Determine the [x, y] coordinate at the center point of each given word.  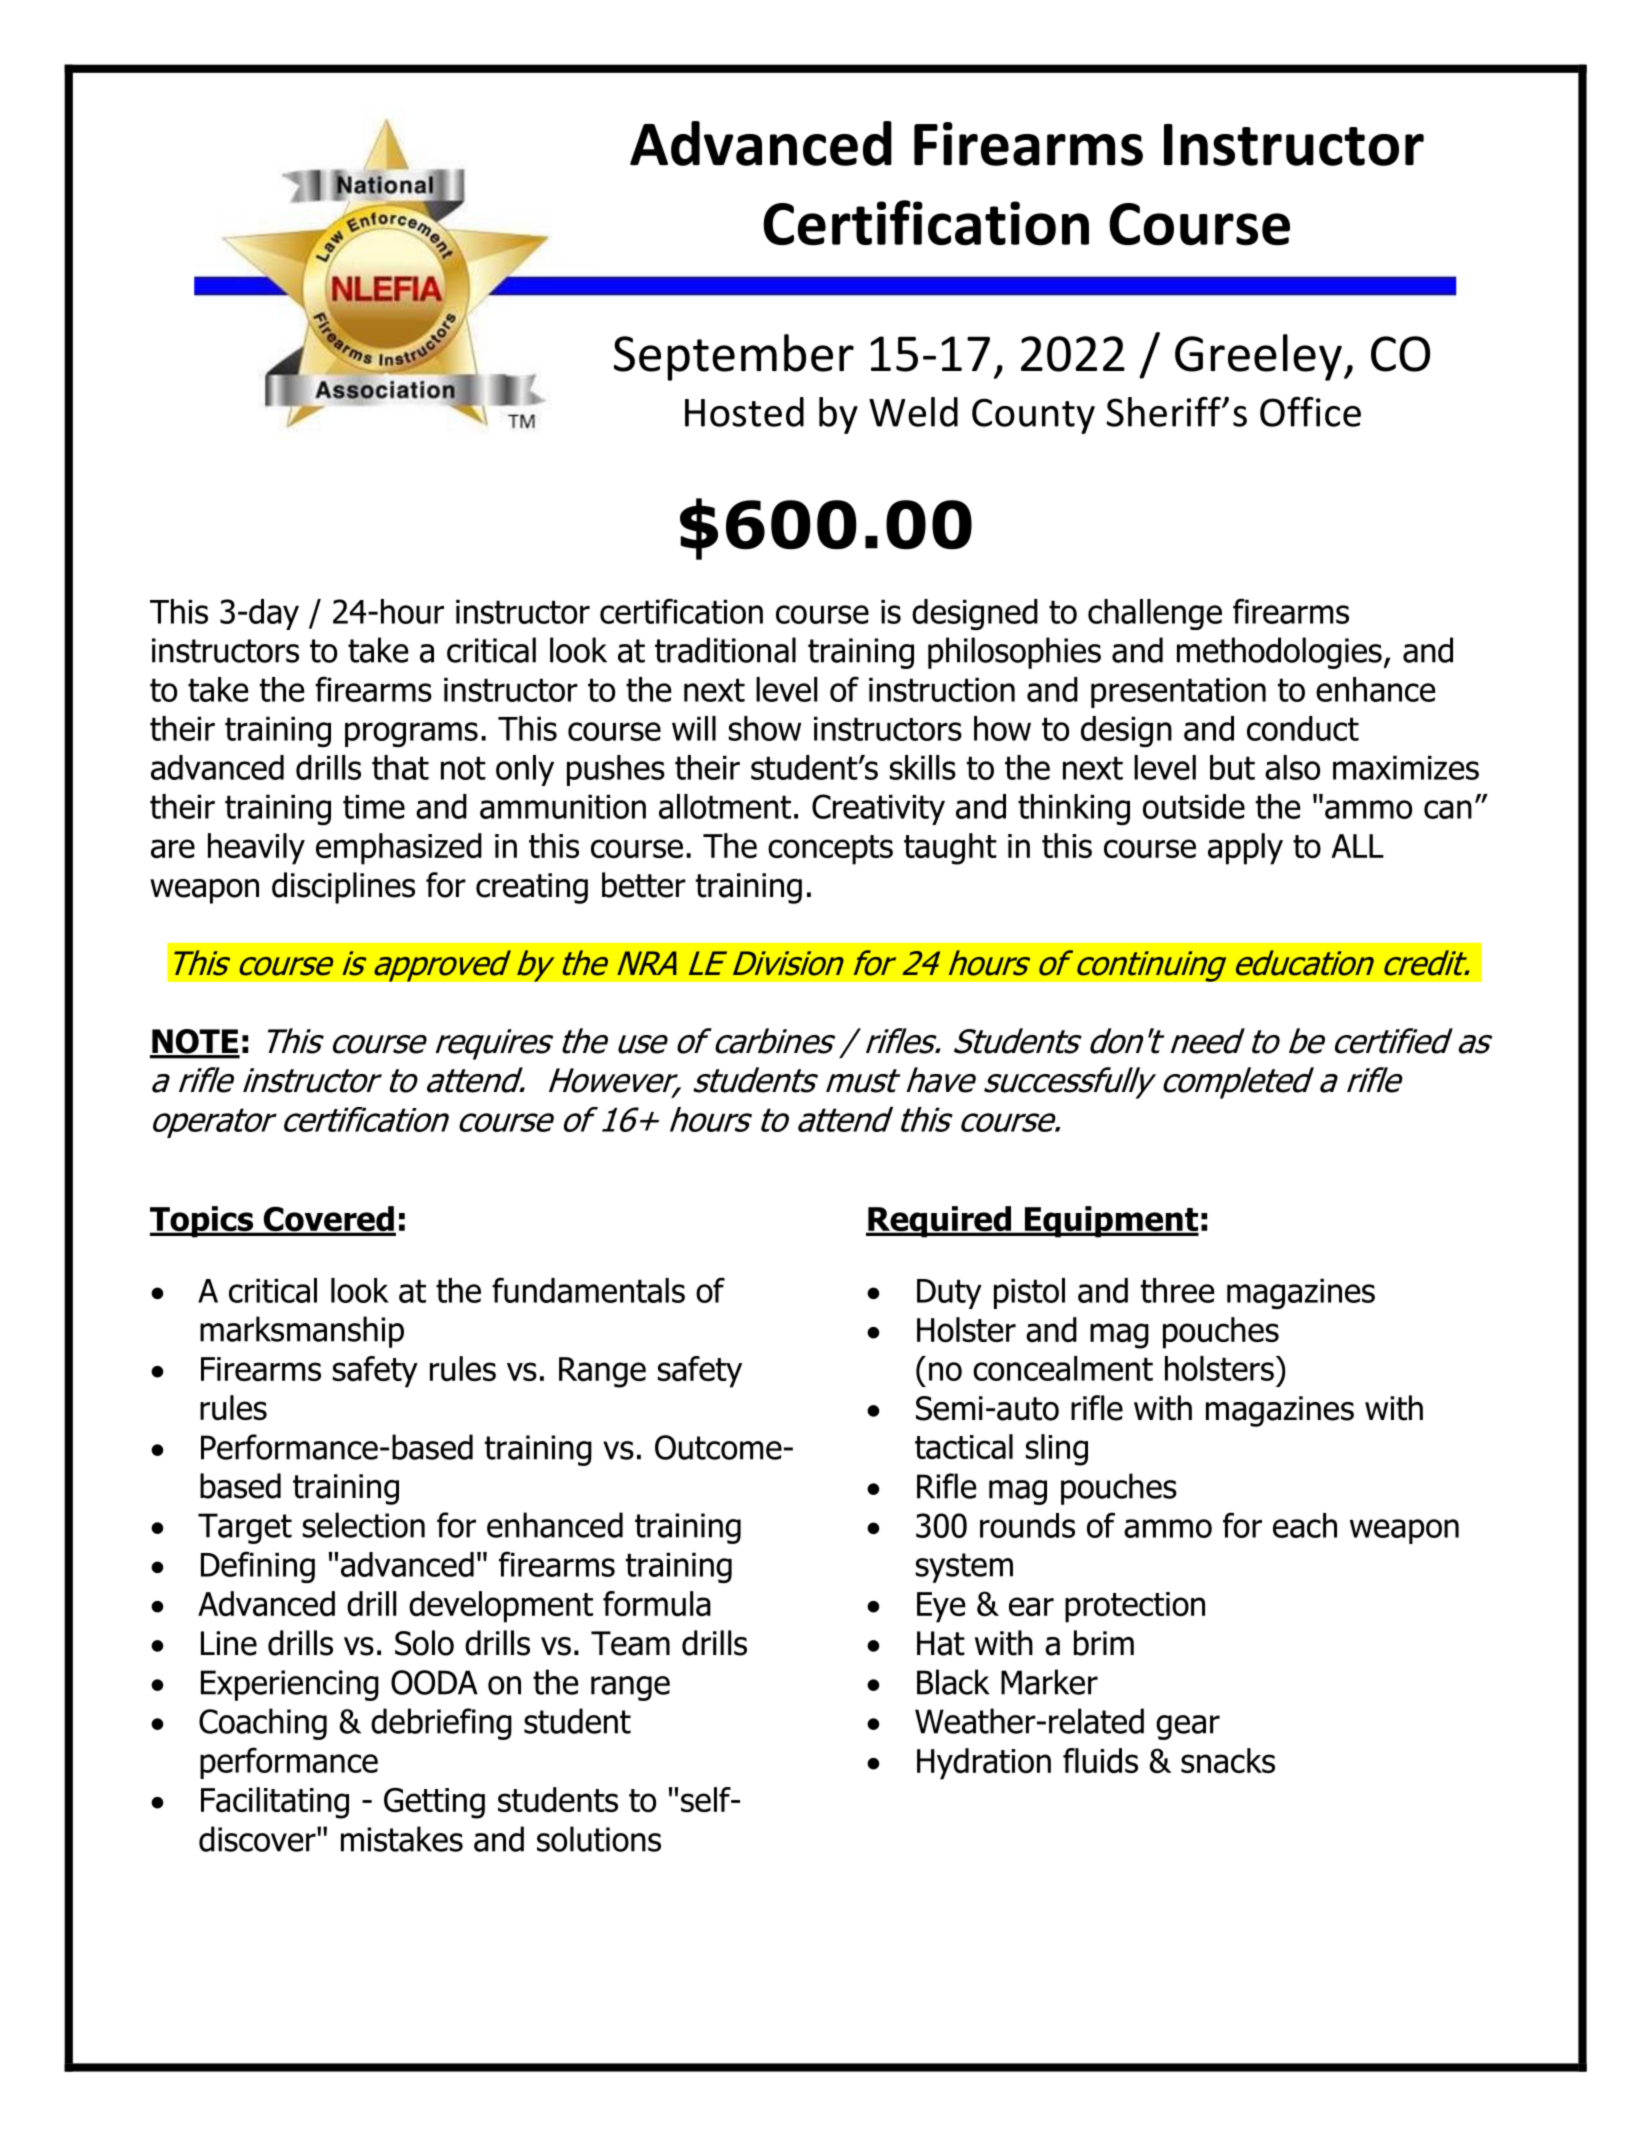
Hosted [744, 412]
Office [1310, 412]
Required [939, 1222]
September [734, 357]
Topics [203, 1222]
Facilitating [275, 1803]
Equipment [1110, 1222]
